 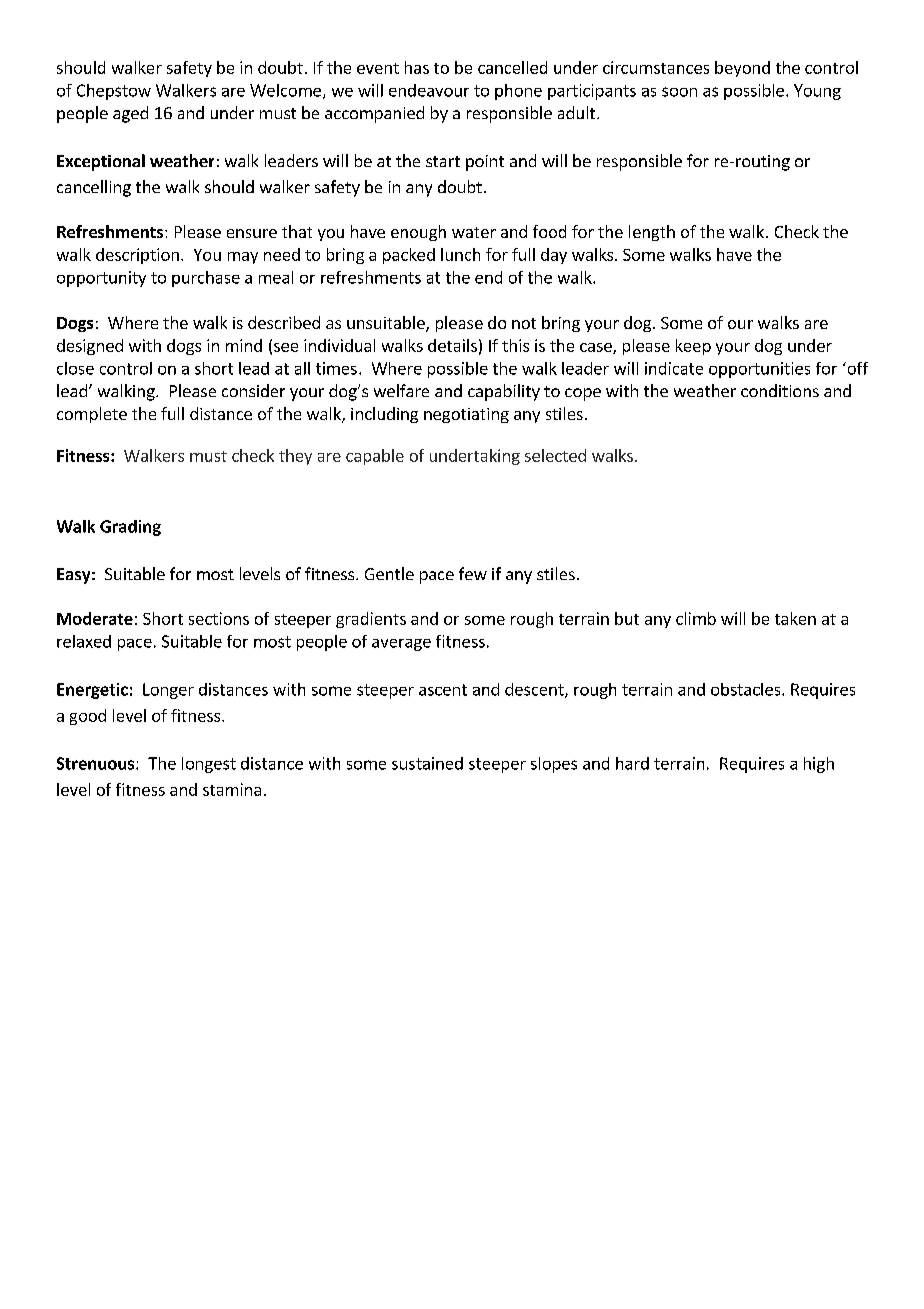 What do you see at coordinates (429, 90) in the screenshot?
I see `endeavour` at bounding box center [429, 90].
